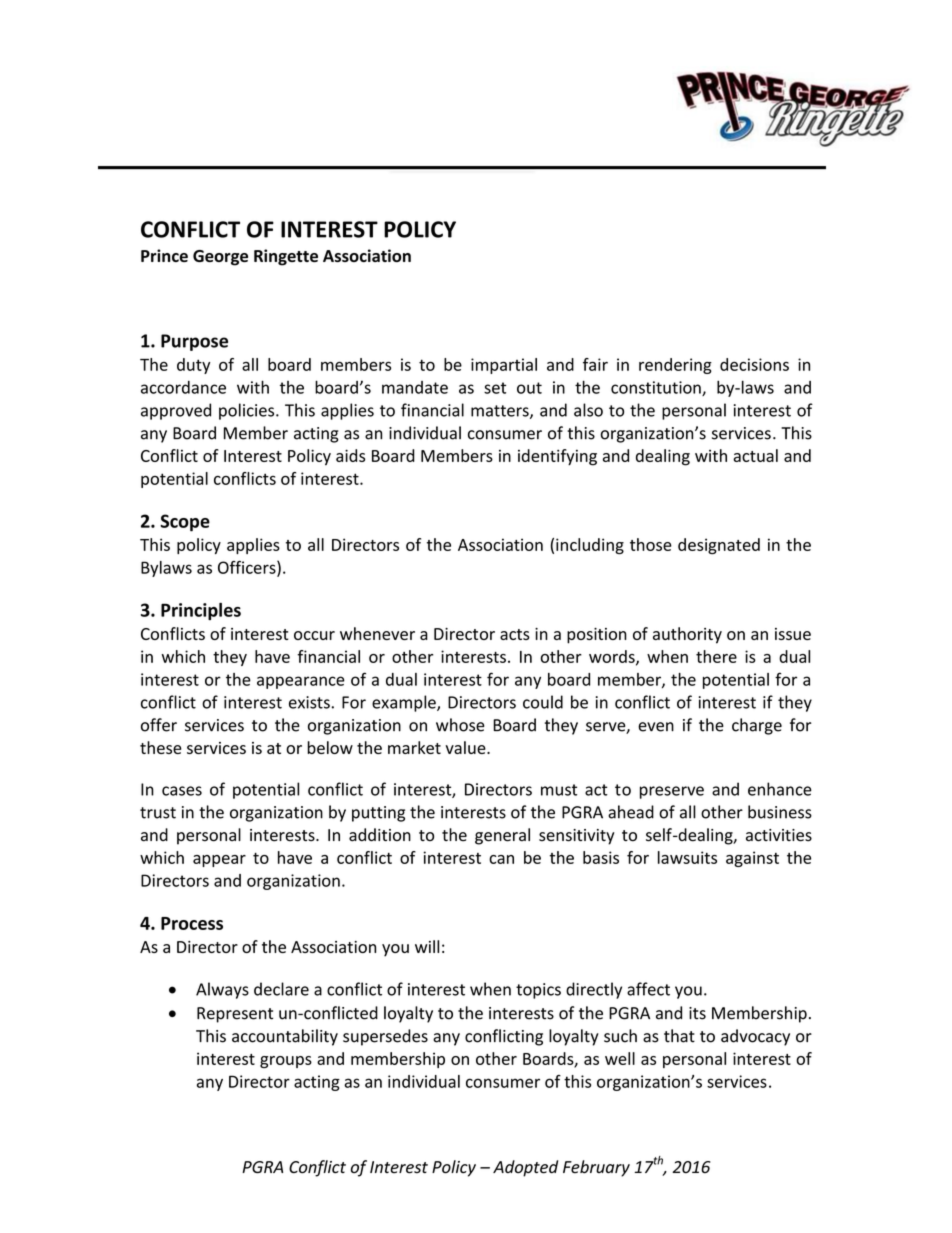 Image resolution: width=952 pixels, height=1233 pixels. What do you see at coordinates (286, 1062) in the screenshot?
I see `groups` at bounding box center [286, 1062].
